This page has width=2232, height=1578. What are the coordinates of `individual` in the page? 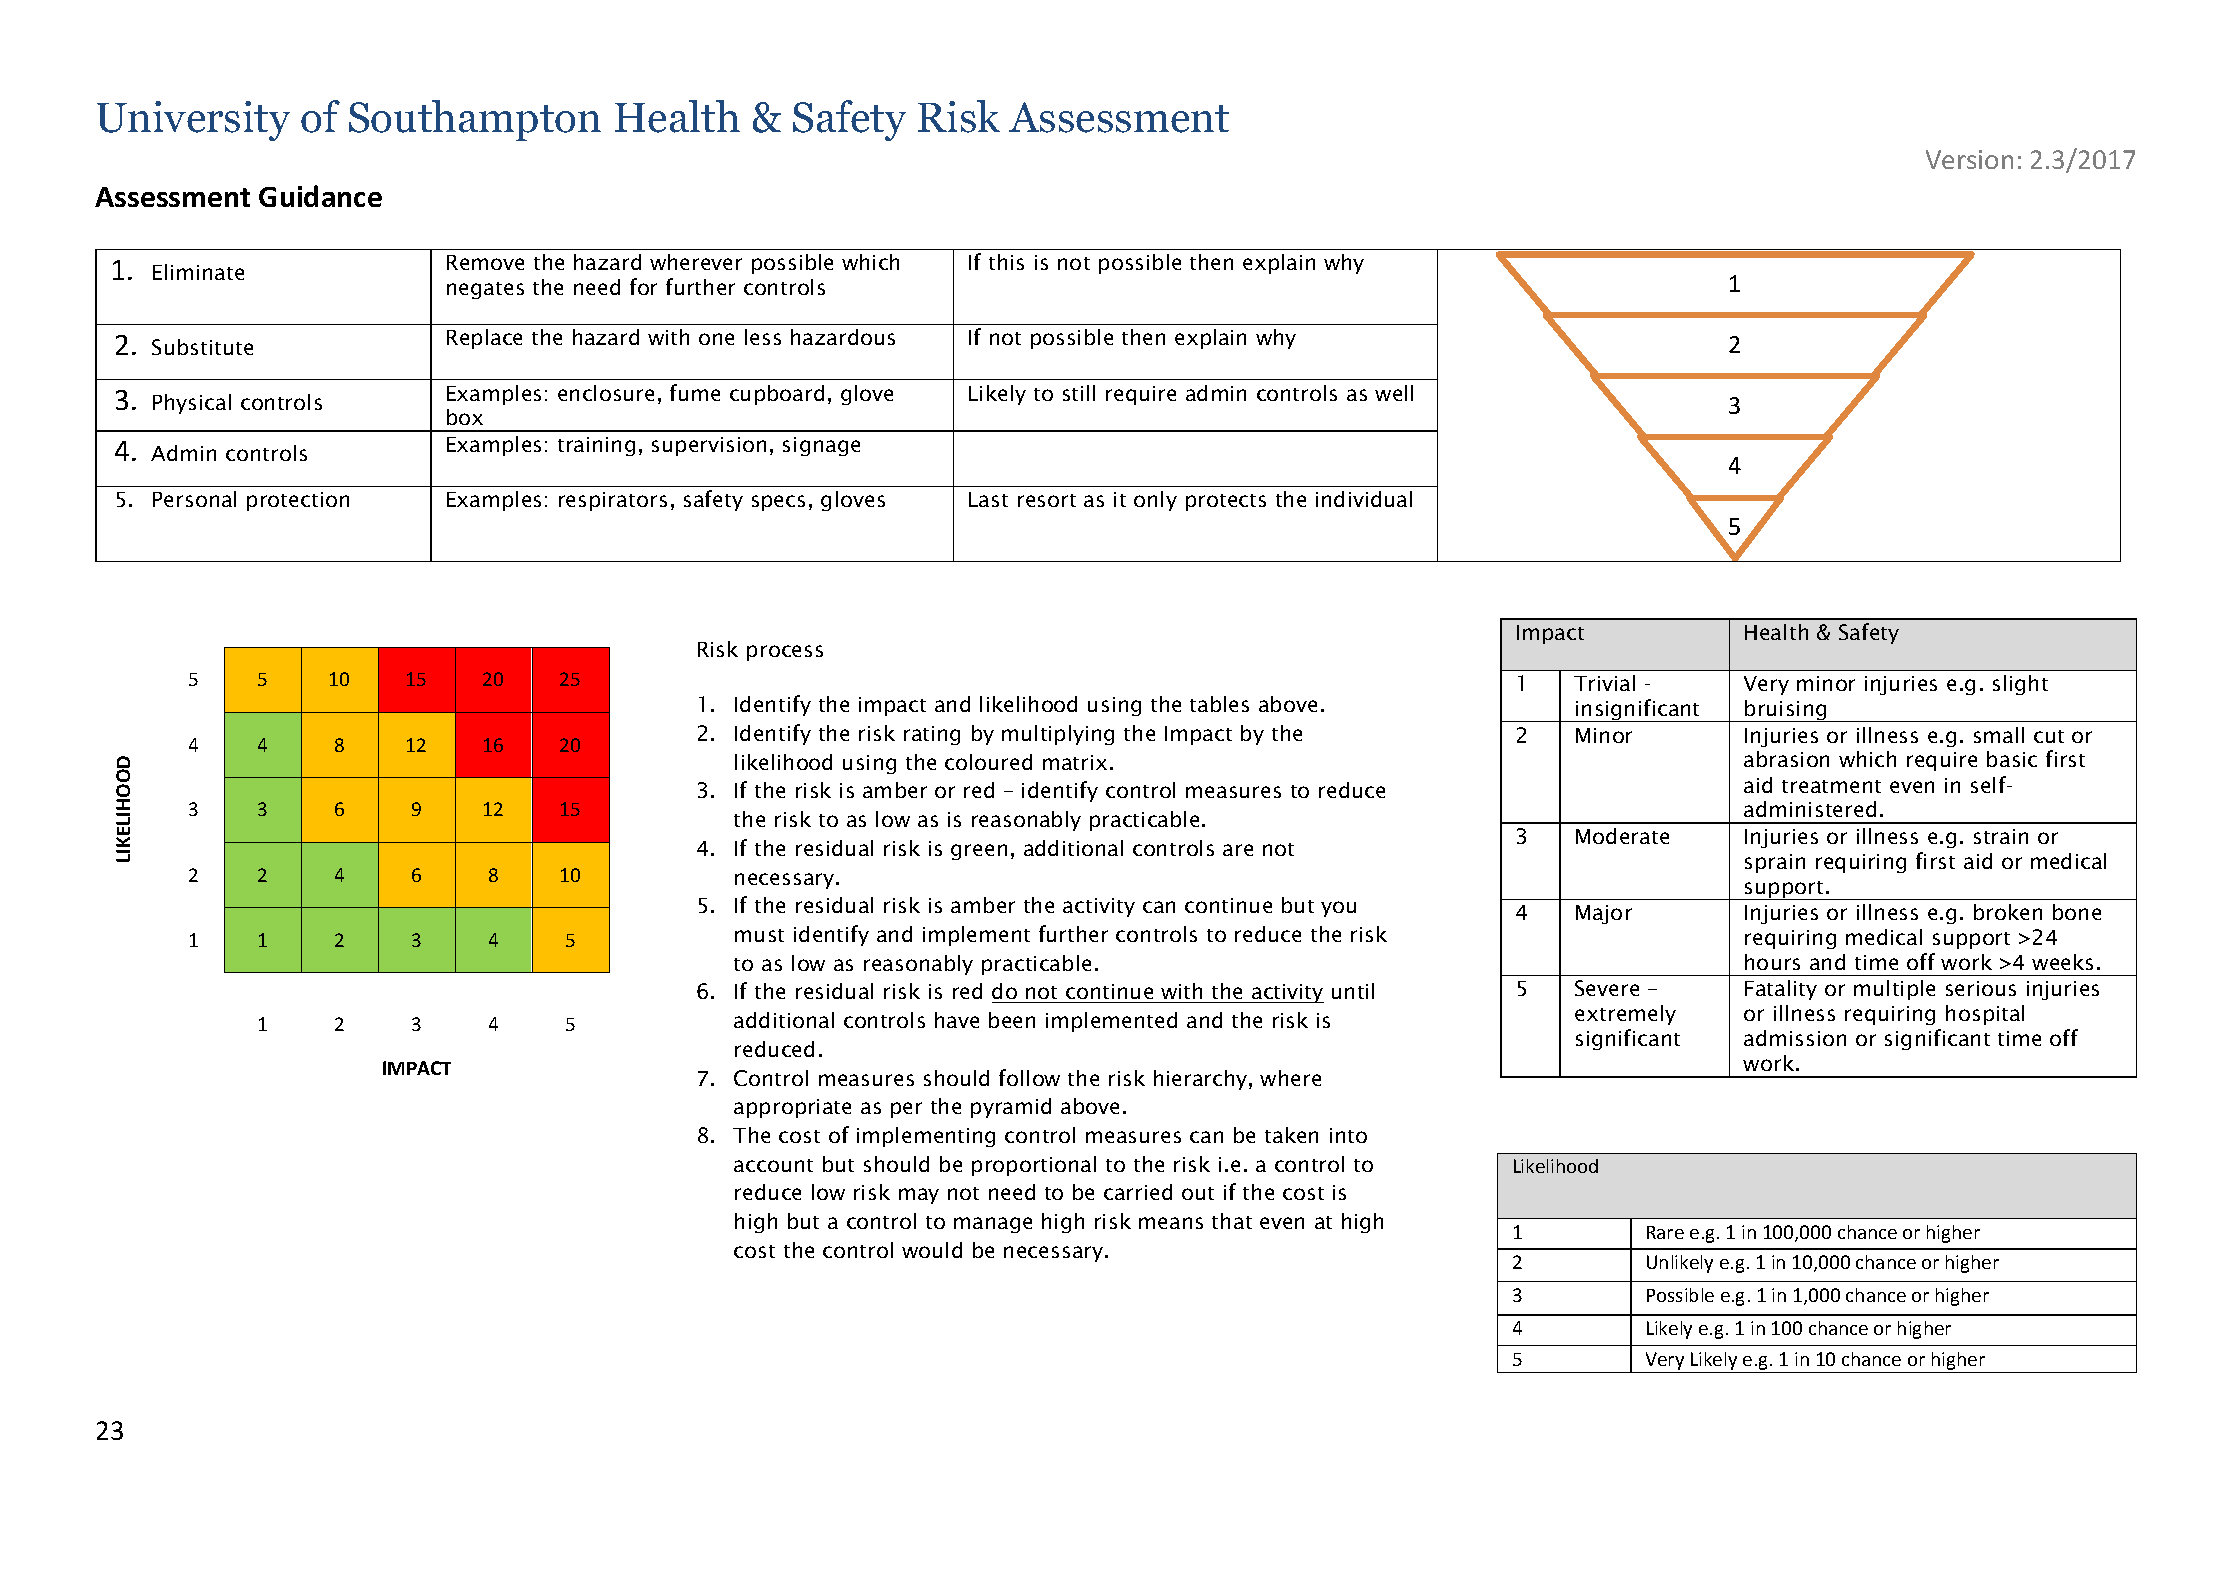 It's located at (1364, 499).
